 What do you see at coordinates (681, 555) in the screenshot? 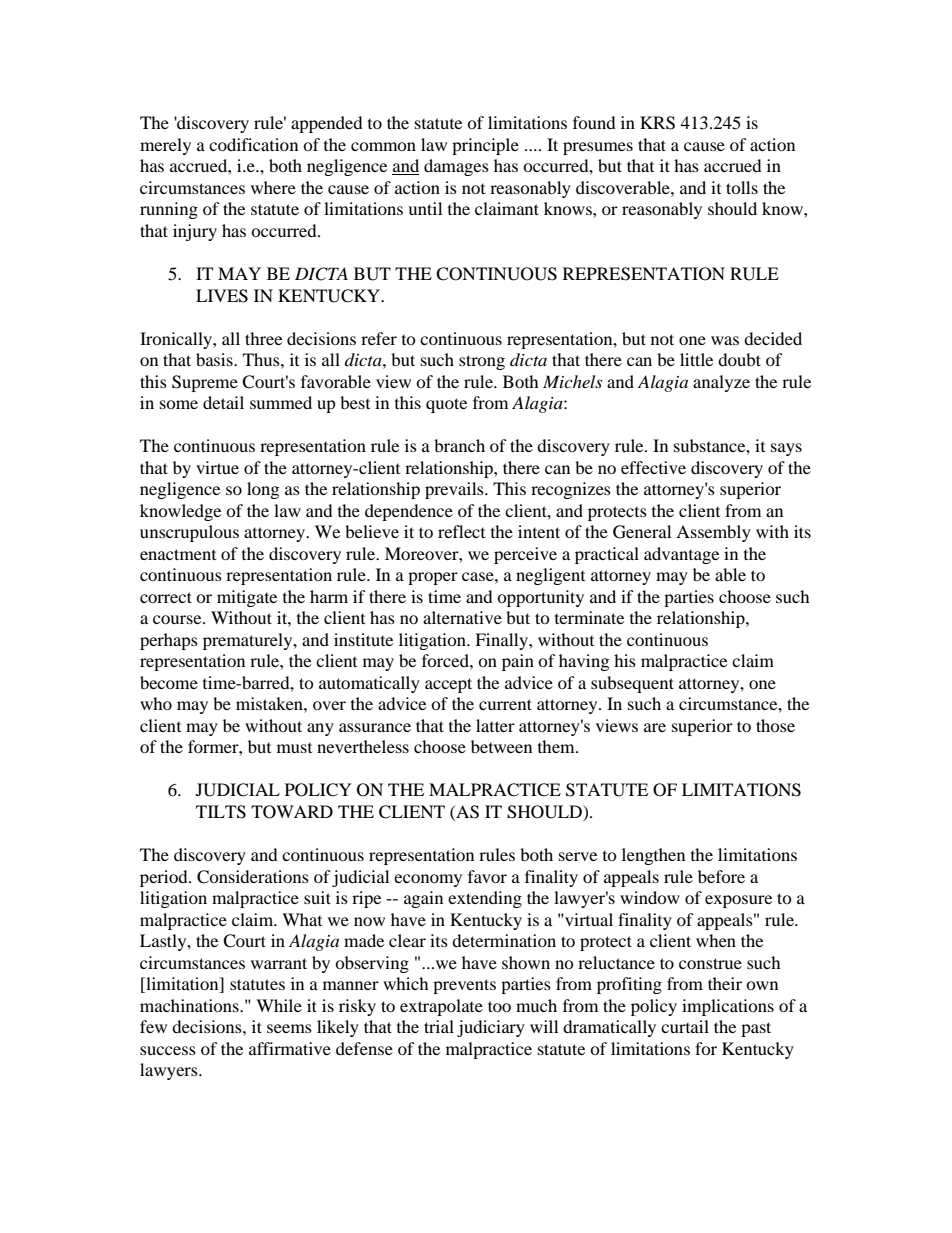
I see `advantage` at bounding box center [681, 555].
